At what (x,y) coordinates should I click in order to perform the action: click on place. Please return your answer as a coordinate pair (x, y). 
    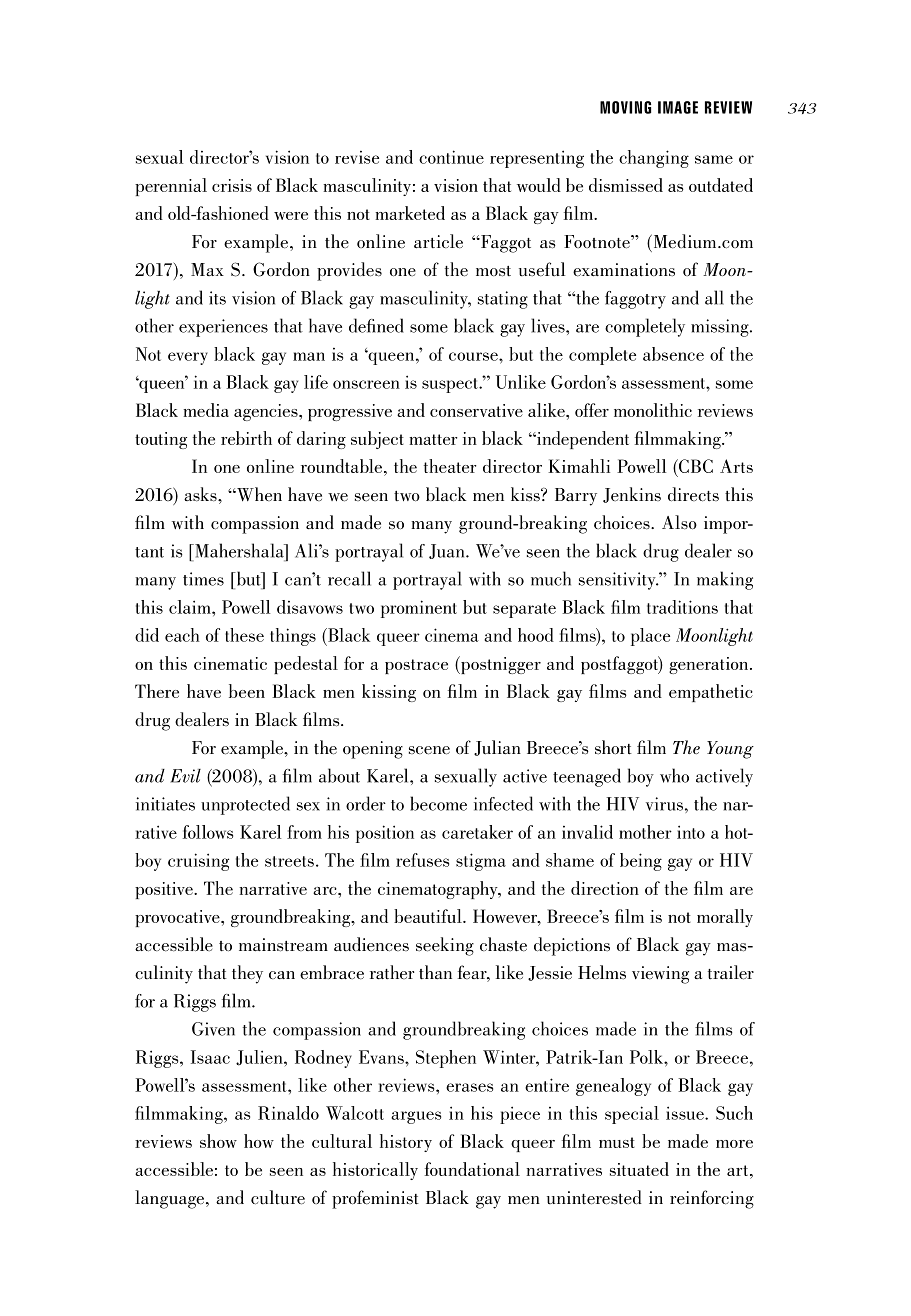
    Looking at the image, I should click on (650, 637).
